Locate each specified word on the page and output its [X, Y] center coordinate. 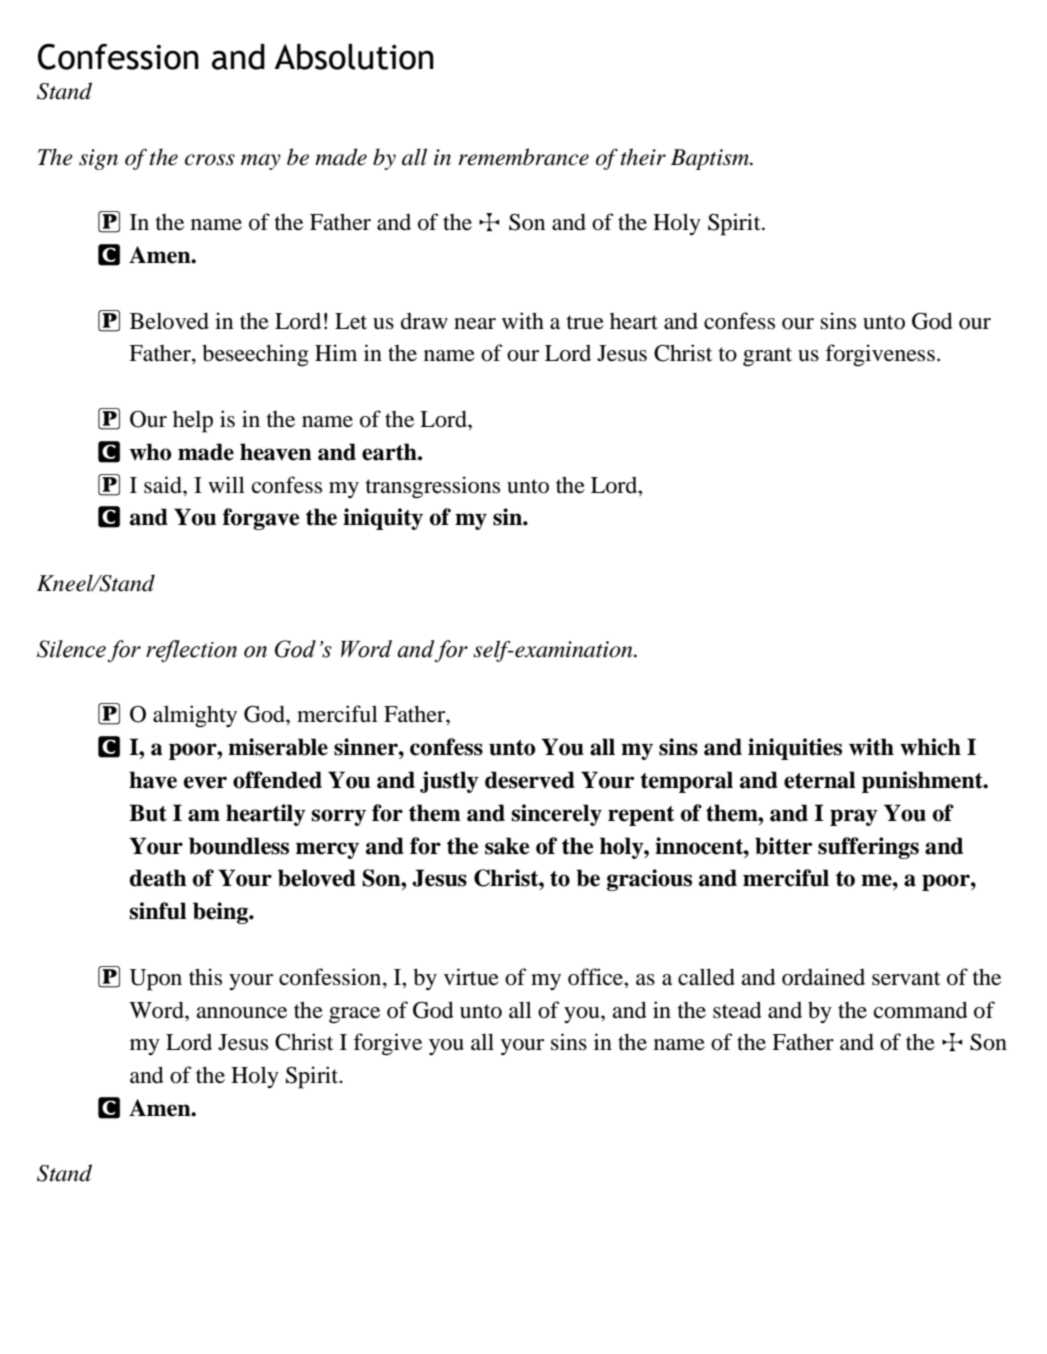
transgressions [433, 487]
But [148, 813]
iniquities [795, 749]
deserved [530, 780]
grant [767, 357]
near [475, 324]
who [151, 452]
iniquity [383, 519]
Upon [155, 980]
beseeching [255, 355]
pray [854, 817]
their [643, 157]
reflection [191, 651]
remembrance [523, 157]
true [585, 322]
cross [210, 160]
